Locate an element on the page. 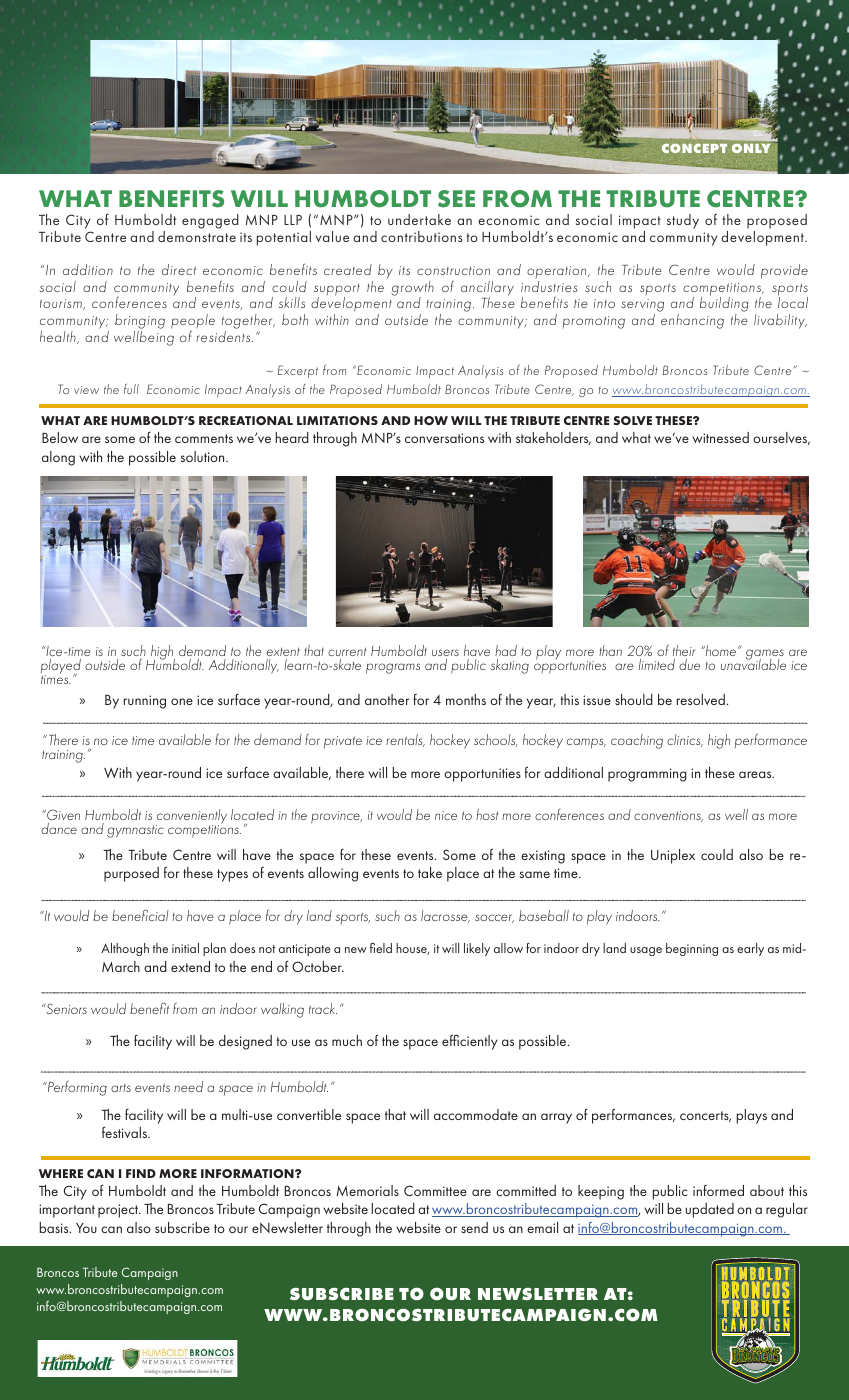 This document has height=1400, width=849. SEE is located at coordinates (456, 199).
